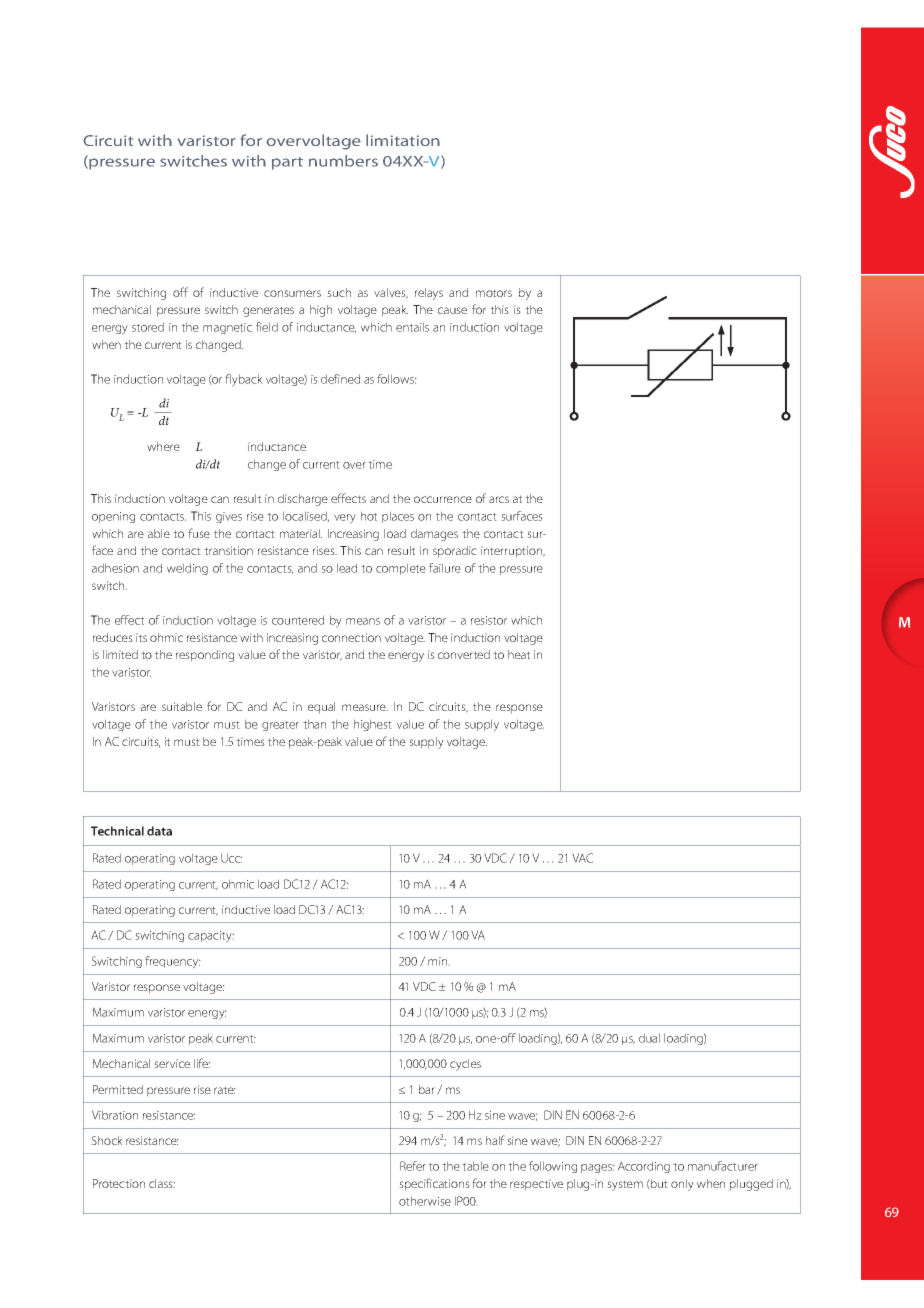 Image resolution: width=924 pixels, height=1308 pixels. What do you see at coordinates (413, 1166) in the document?
I see `Refer` at bounding box center [413, 1166].
